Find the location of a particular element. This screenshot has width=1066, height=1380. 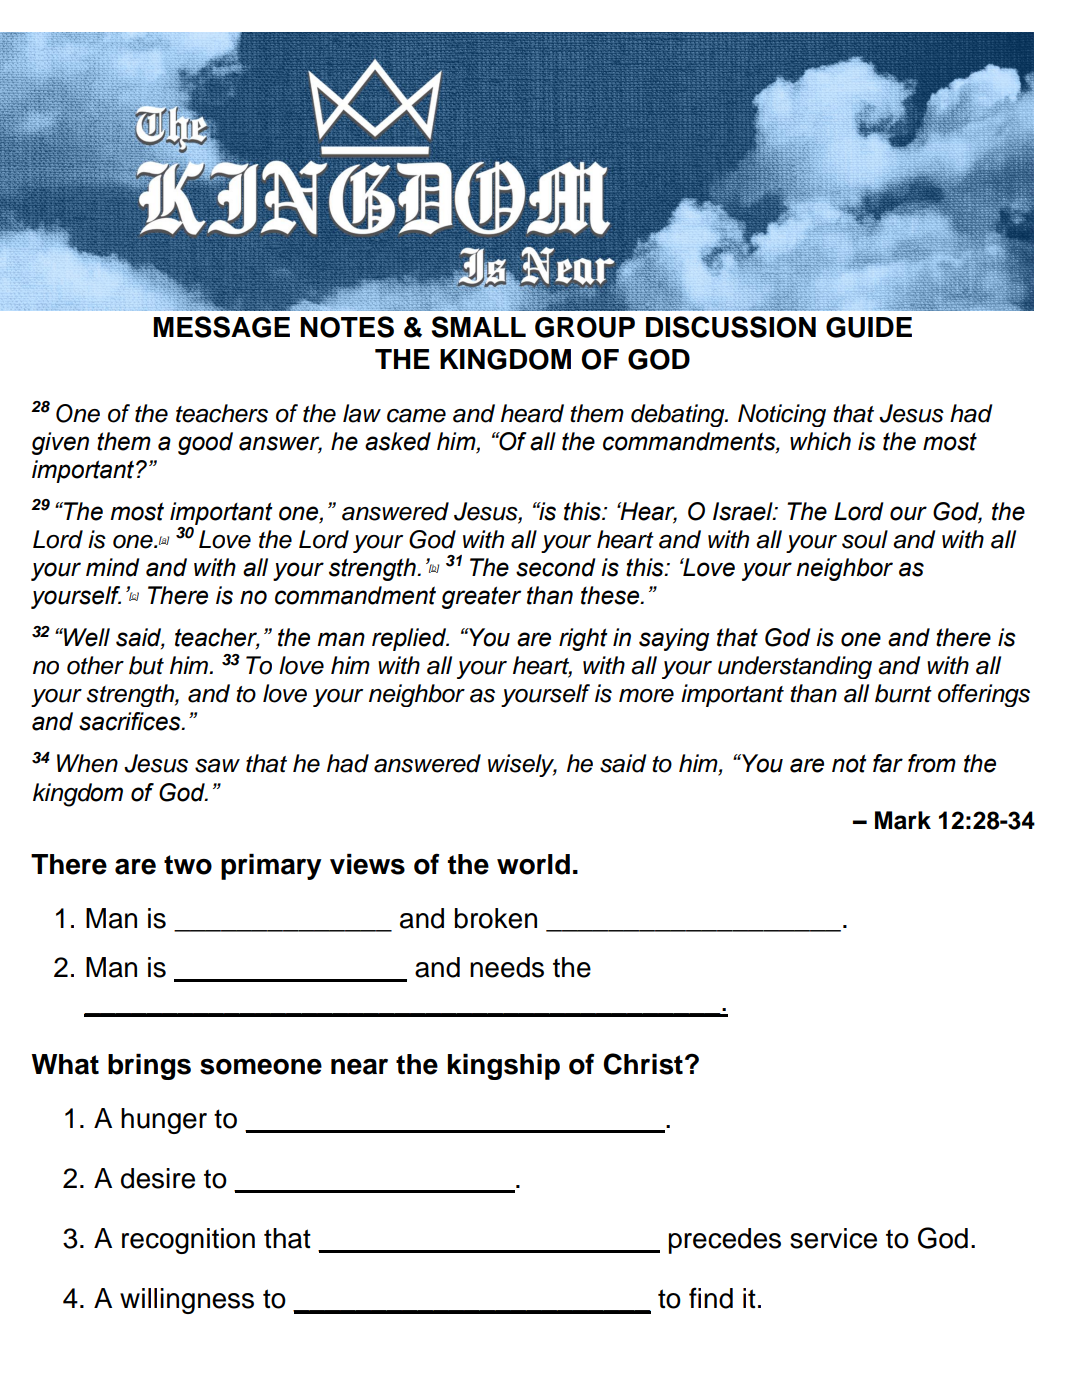

willingness is located at coordinates (187, 1301).
